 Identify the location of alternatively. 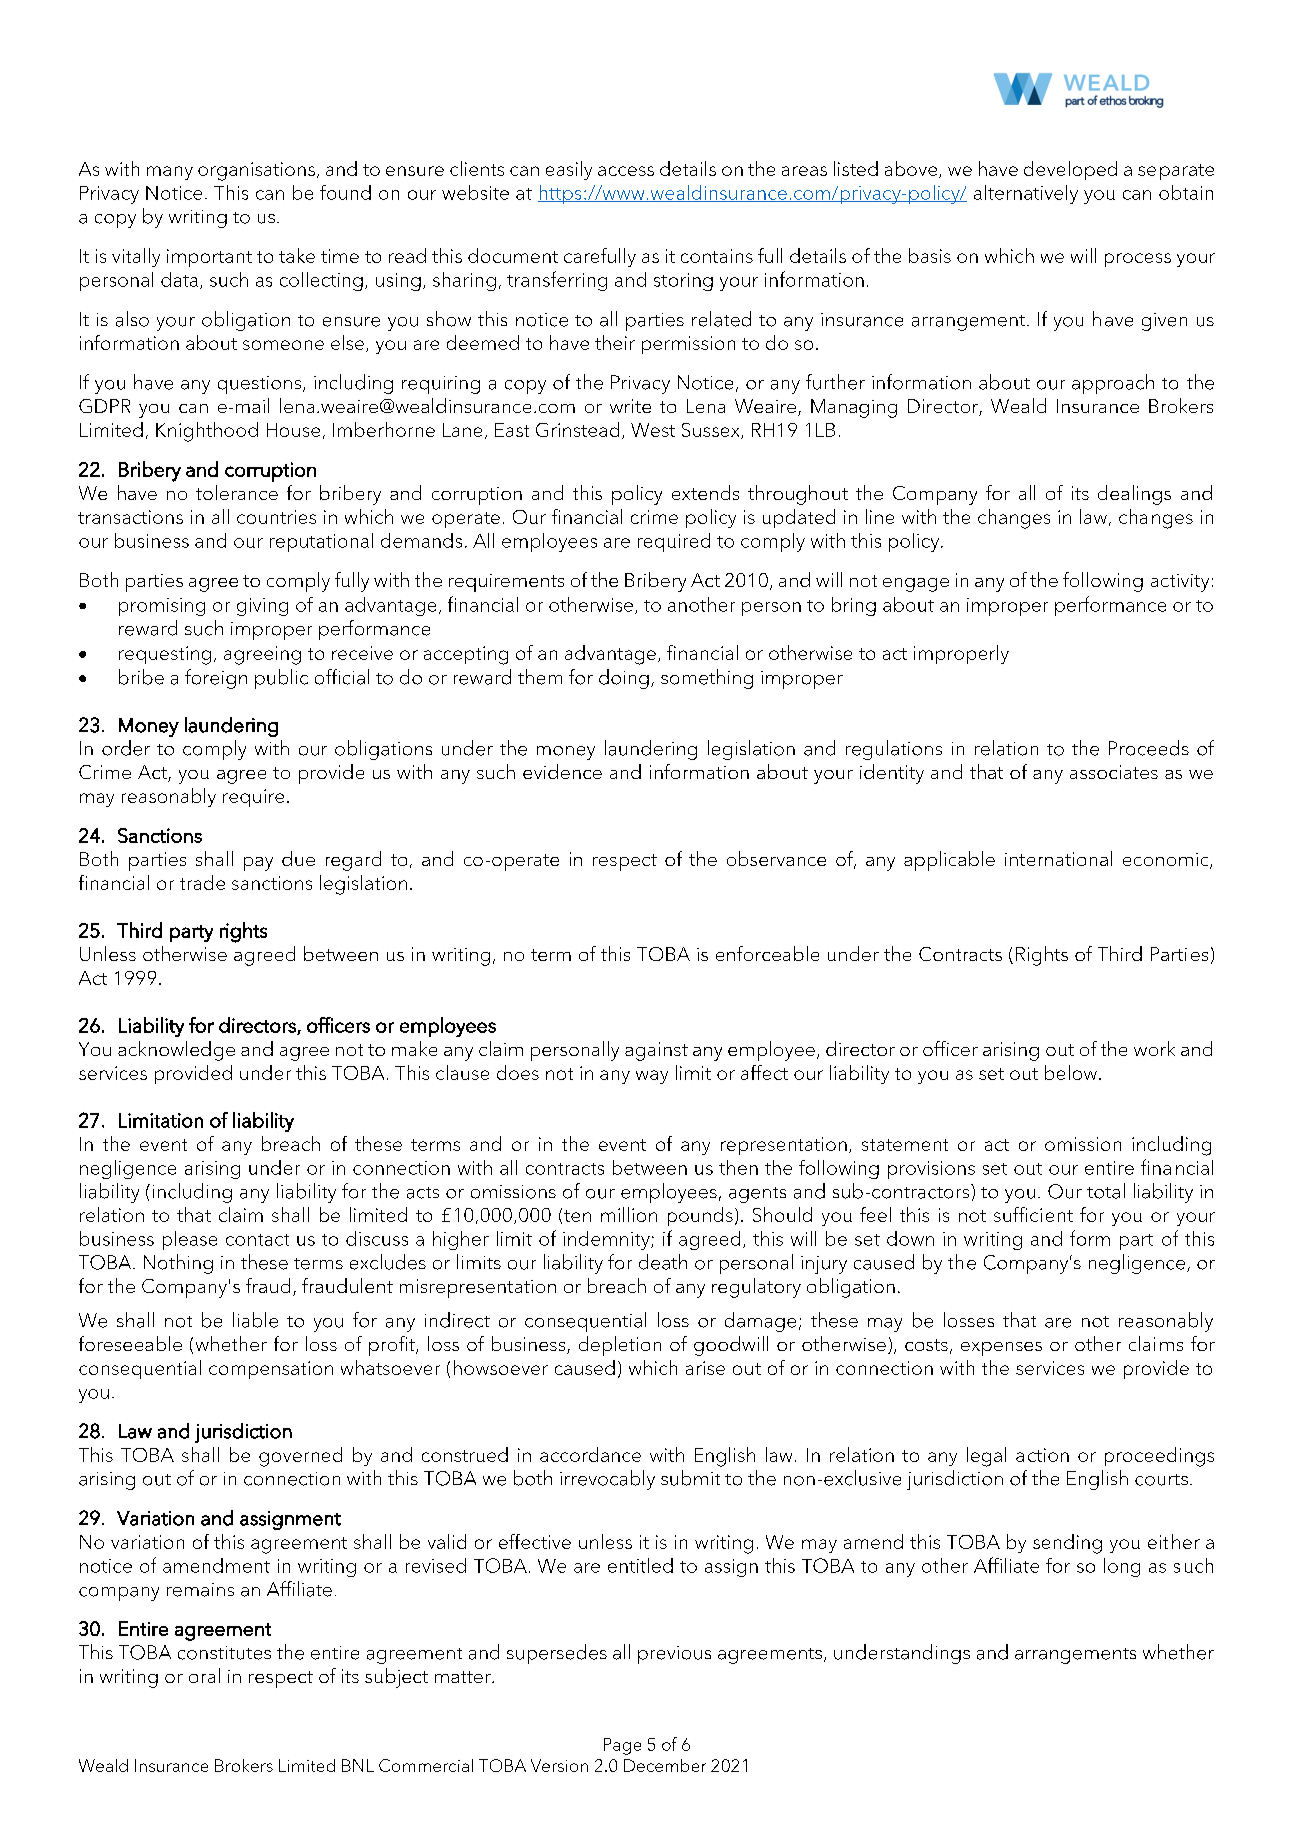
(1026, 194).
